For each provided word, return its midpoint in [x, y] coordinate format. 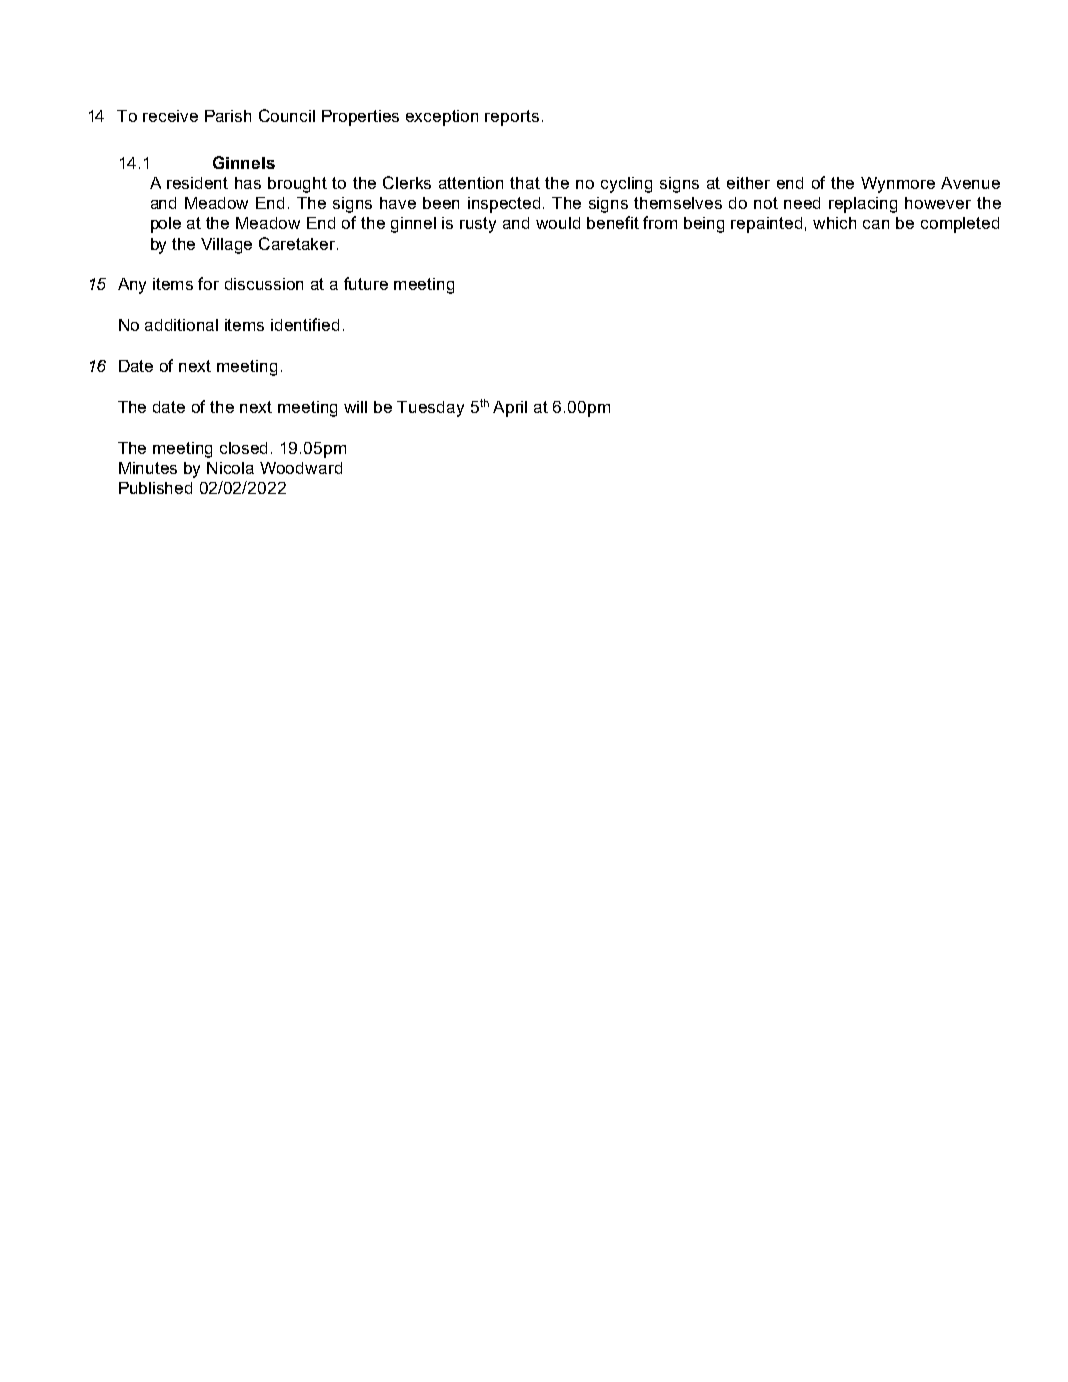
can [876, 224]
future [366, 283]
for [208, 283]
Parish [228, 116]
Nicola [230, 468]
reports [512, 118]
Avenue [970, 183]
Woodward [301, 468]
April [510, 409]
